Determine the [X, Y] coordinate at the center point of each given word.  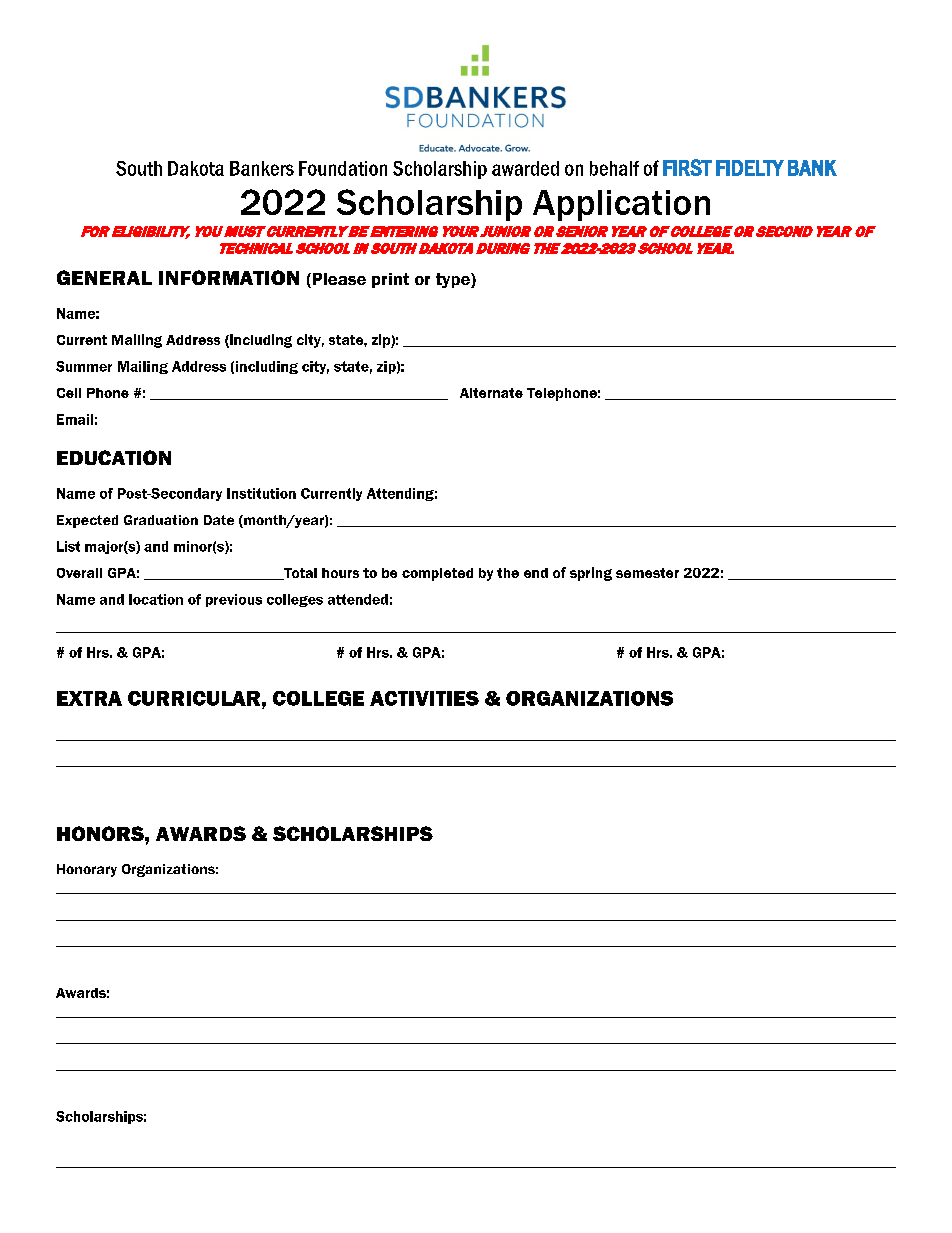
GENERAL [104, 277]
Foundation [343, 168]
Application [621, 205]
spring [591, 574]
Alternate [491, 393]
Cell [69, 393]
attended [358, 599]
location [156, 599]
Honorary [87, 870]
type [454, 280]
